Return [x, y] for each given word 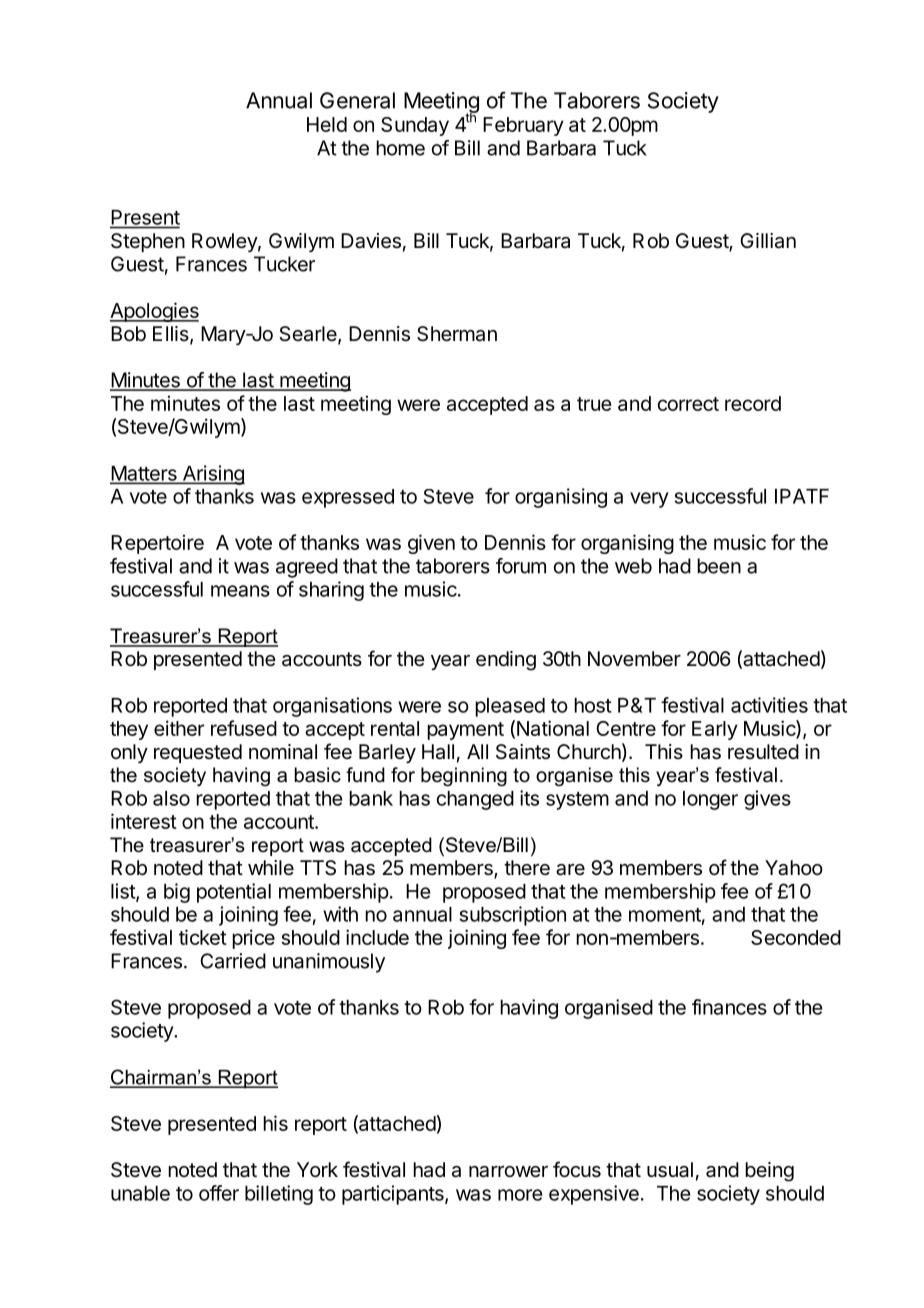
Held [327, 124]
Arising [212, 475]
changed [475, 800]
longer [710, 800]
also [171, 798]
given [431, 544]
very [649, 500]
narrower [508, 1172]
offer [219, 1193]
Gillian [768, 241]
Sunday [415, 126]
